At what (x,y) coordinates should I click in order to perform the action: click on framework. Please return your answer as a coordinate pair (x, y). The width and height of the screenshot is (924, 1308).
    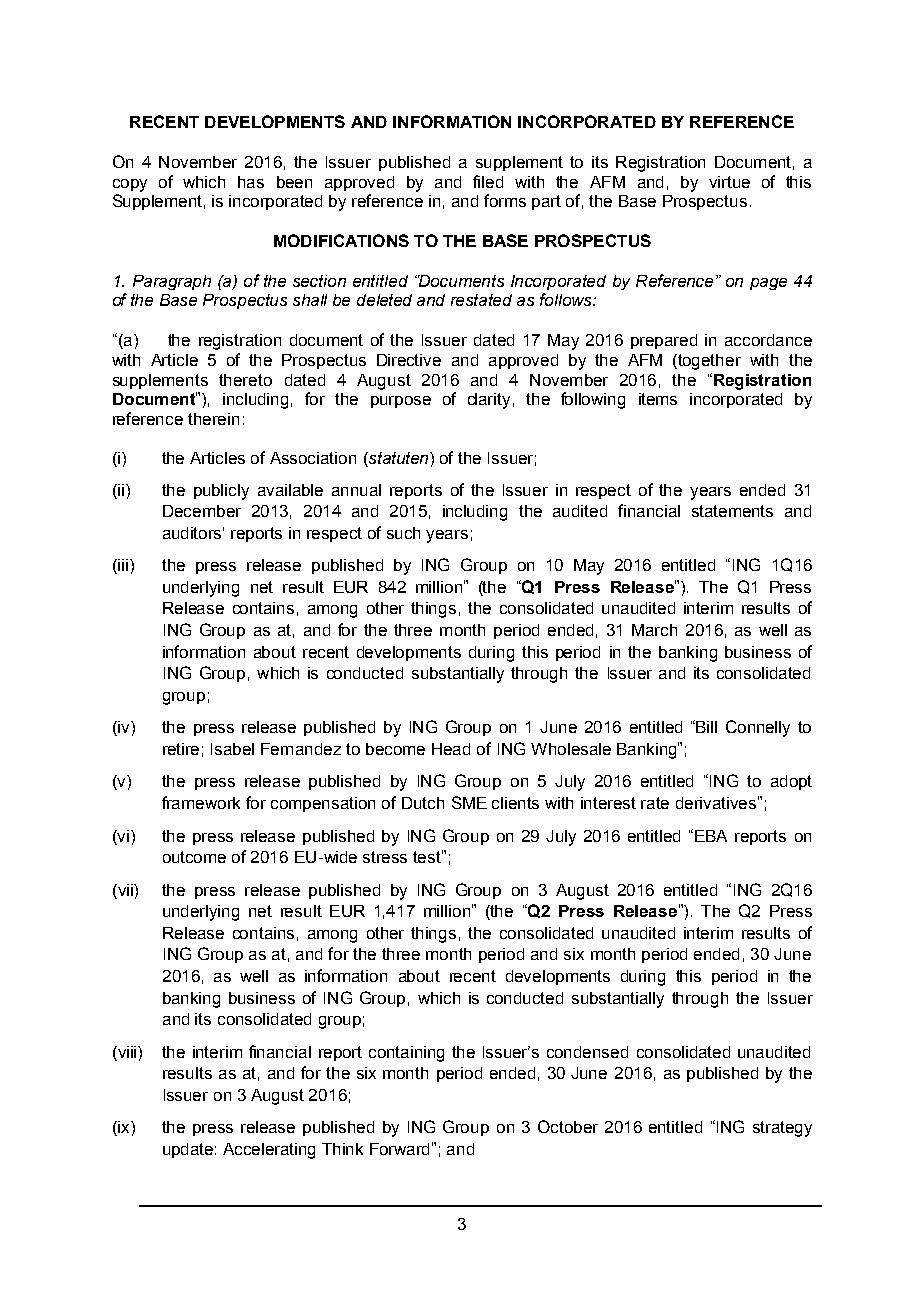
    Looking at the image, I should click on (201, 802).
